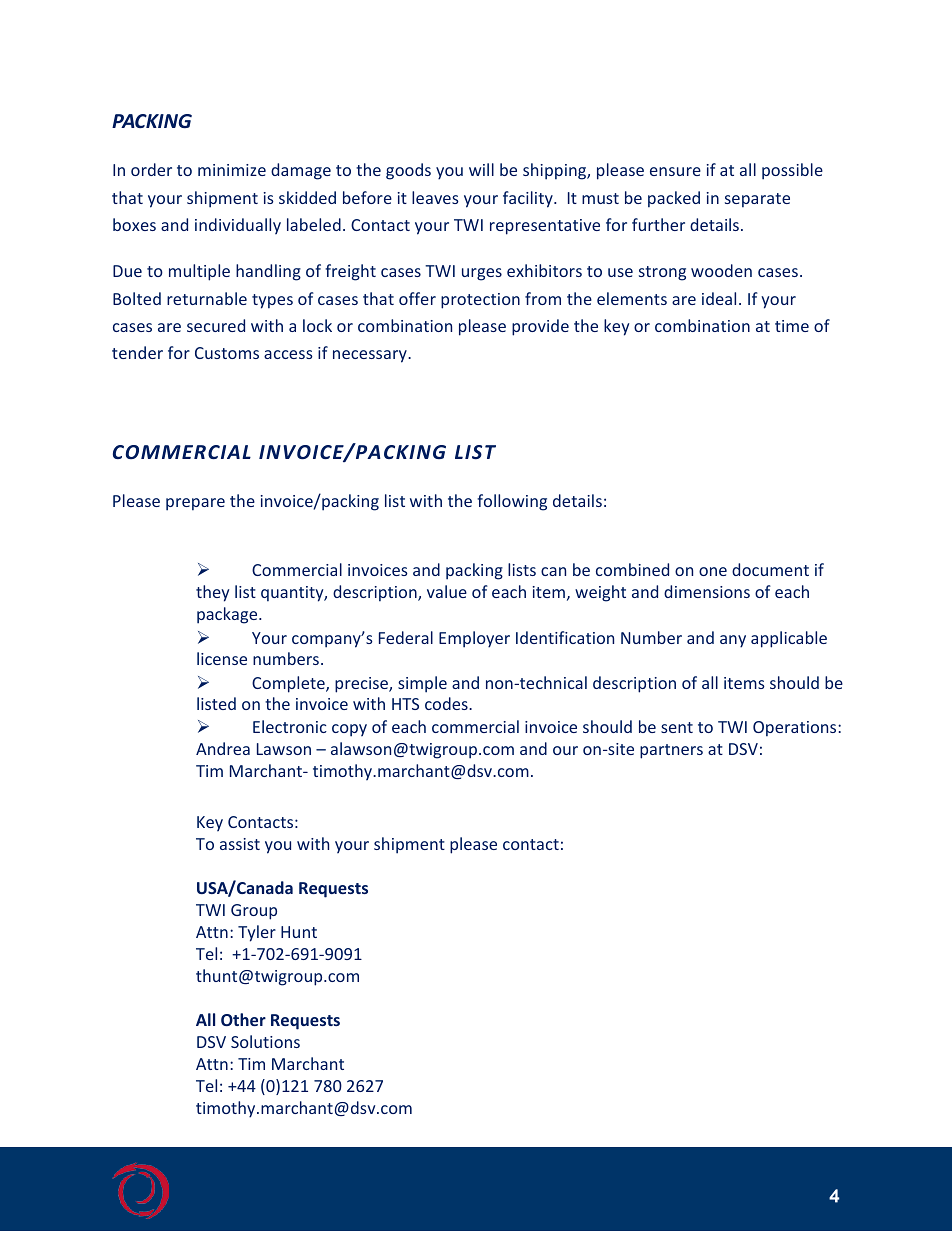 Image resolution: width=952 pixels, height=1233 pixels. Describe the element at coordinates (212, 593) in the page. I see `they` at that location.
